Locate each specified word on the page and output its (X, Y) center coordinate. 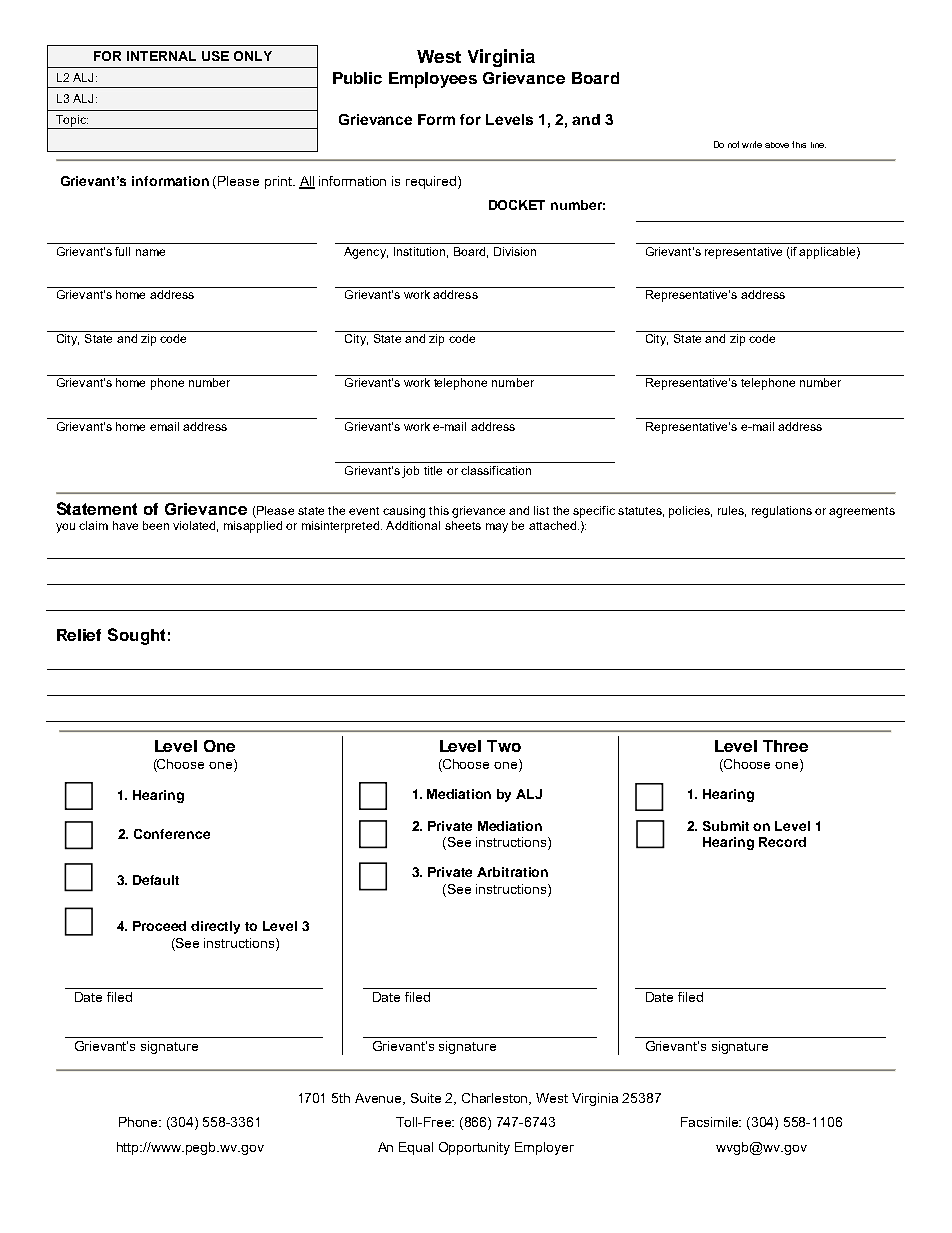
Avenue (380, 1099)
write (752, 144)
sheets (463, 525)
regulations (782, 512)
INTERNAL (161, 56)
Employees (433, 80)
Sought (136, 636)
